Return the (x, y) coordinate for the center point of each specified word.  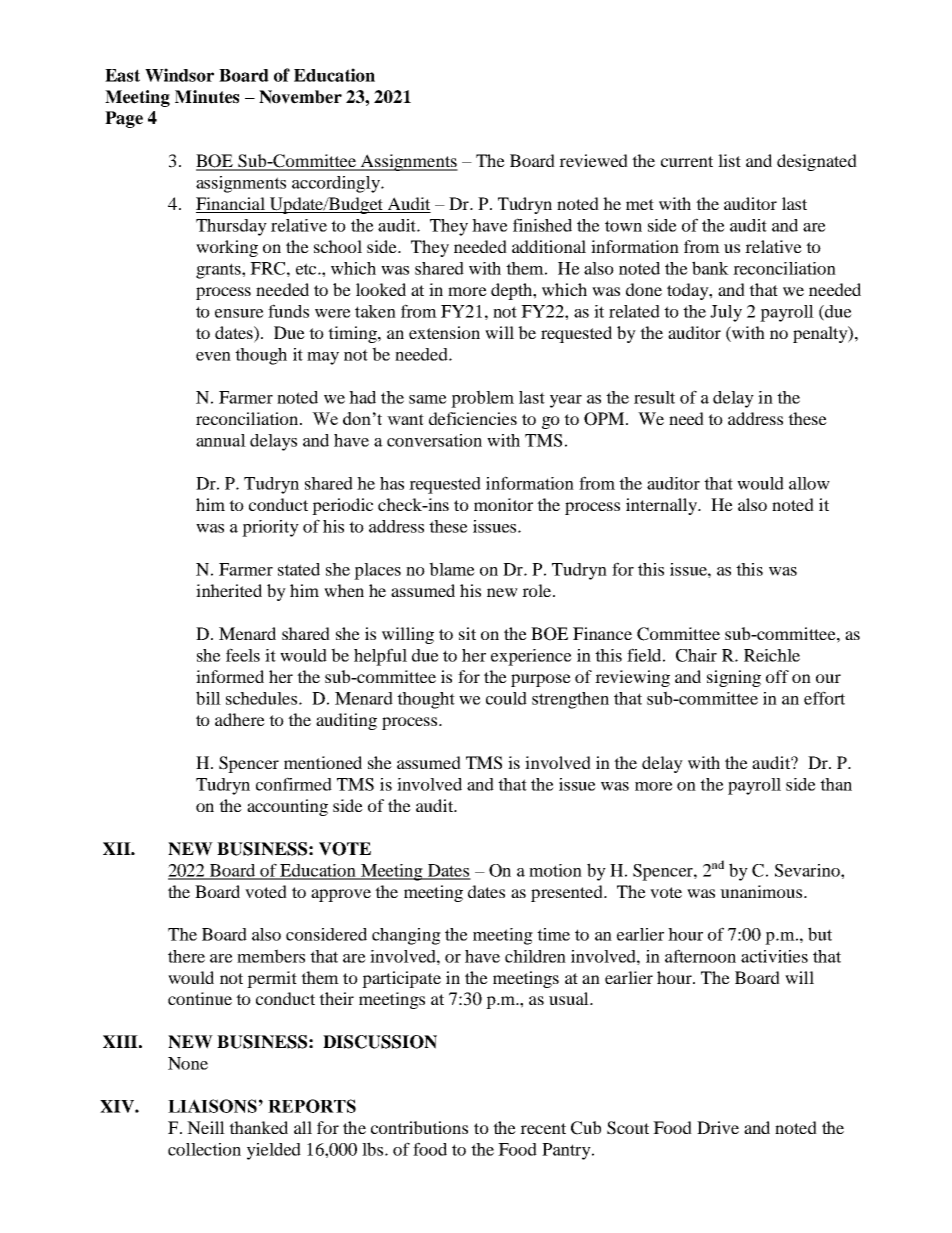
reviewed (593, 160)
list (729, 160)
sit (467, 633)
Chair (696, 655)
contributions (419, 1127)
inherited (229, 590)
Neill (206, 1127)
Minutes (207, 97)
